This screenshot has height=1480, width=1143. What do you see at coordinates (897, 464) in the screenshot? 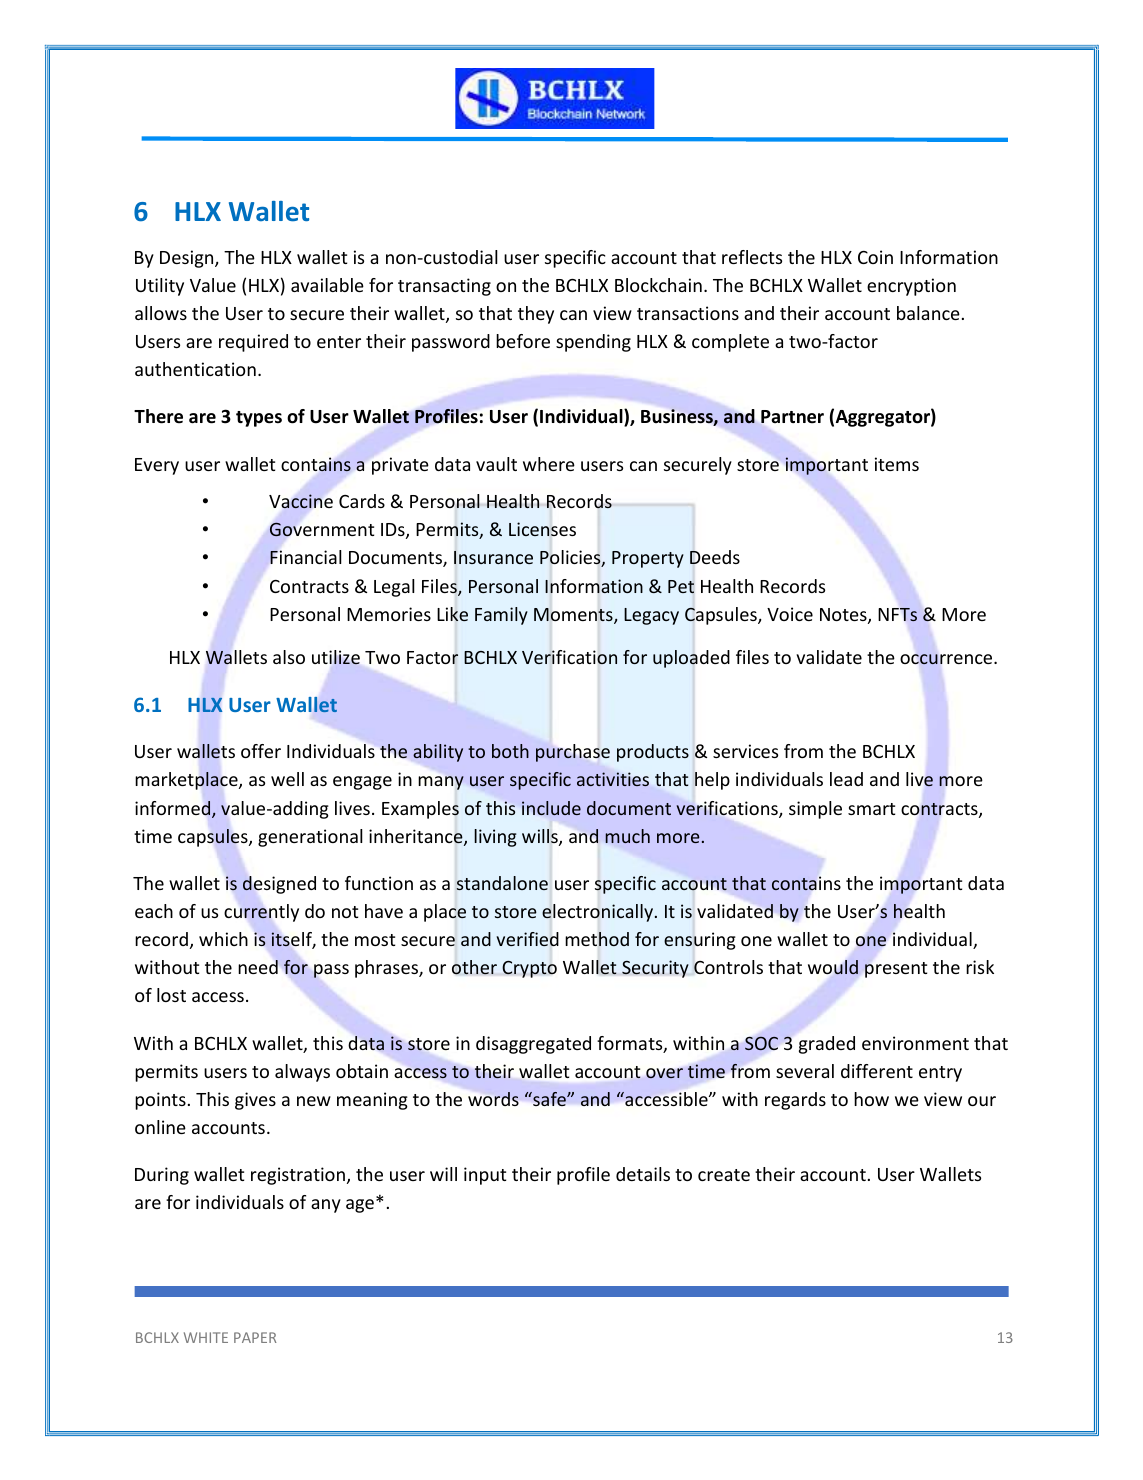
I see `items` at bounding box center [897, 464].
